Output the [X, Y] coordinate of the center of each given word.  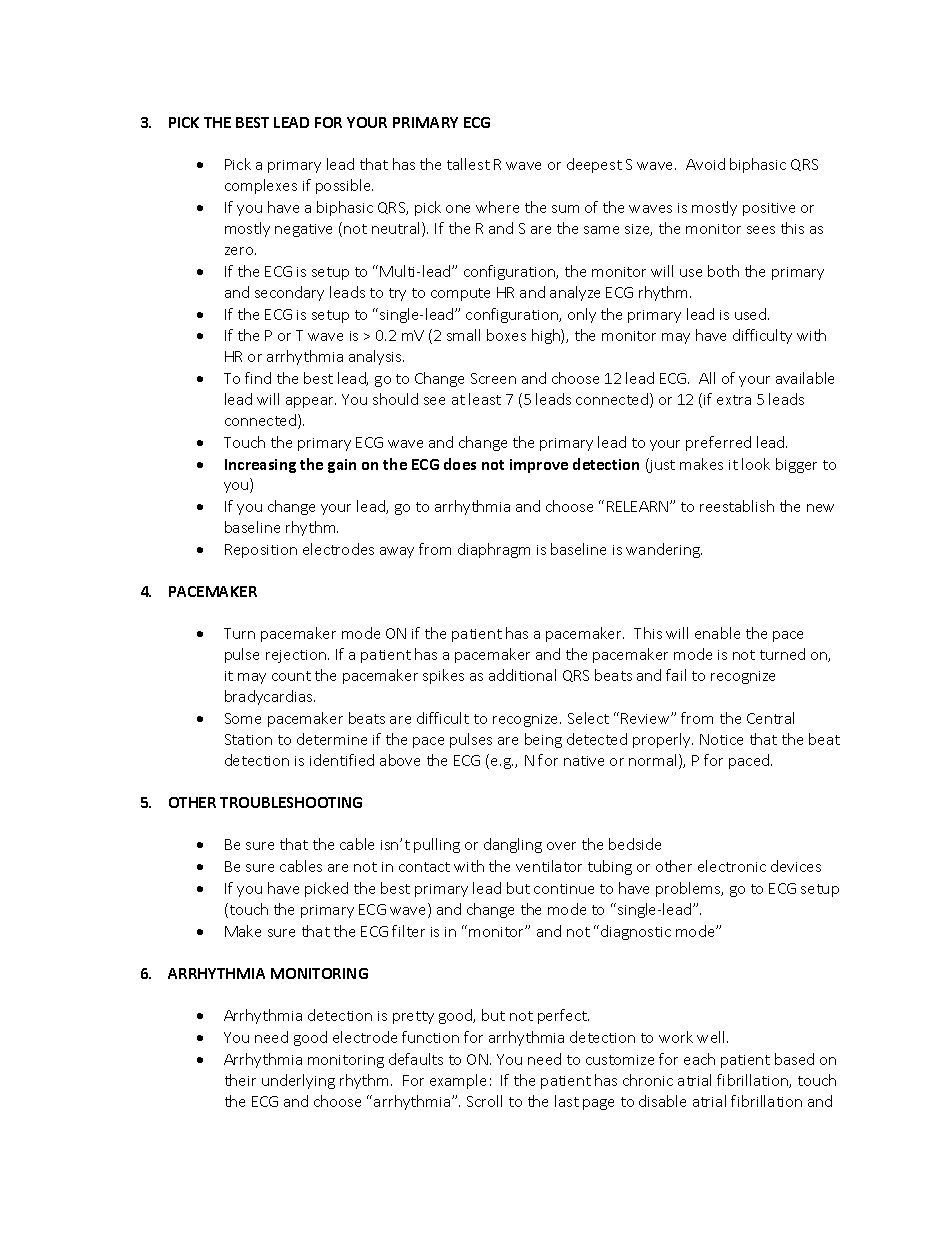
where [497, 207]
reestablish [737, 506]
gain [342, 466]
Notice [721, 739]
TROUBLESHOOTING [291, 802]
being [543, 740]
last [567, 1101]
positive [769, 209]
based [794, 1059]
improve [539, 466]
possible [344, 186]
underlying [298, 1081]
